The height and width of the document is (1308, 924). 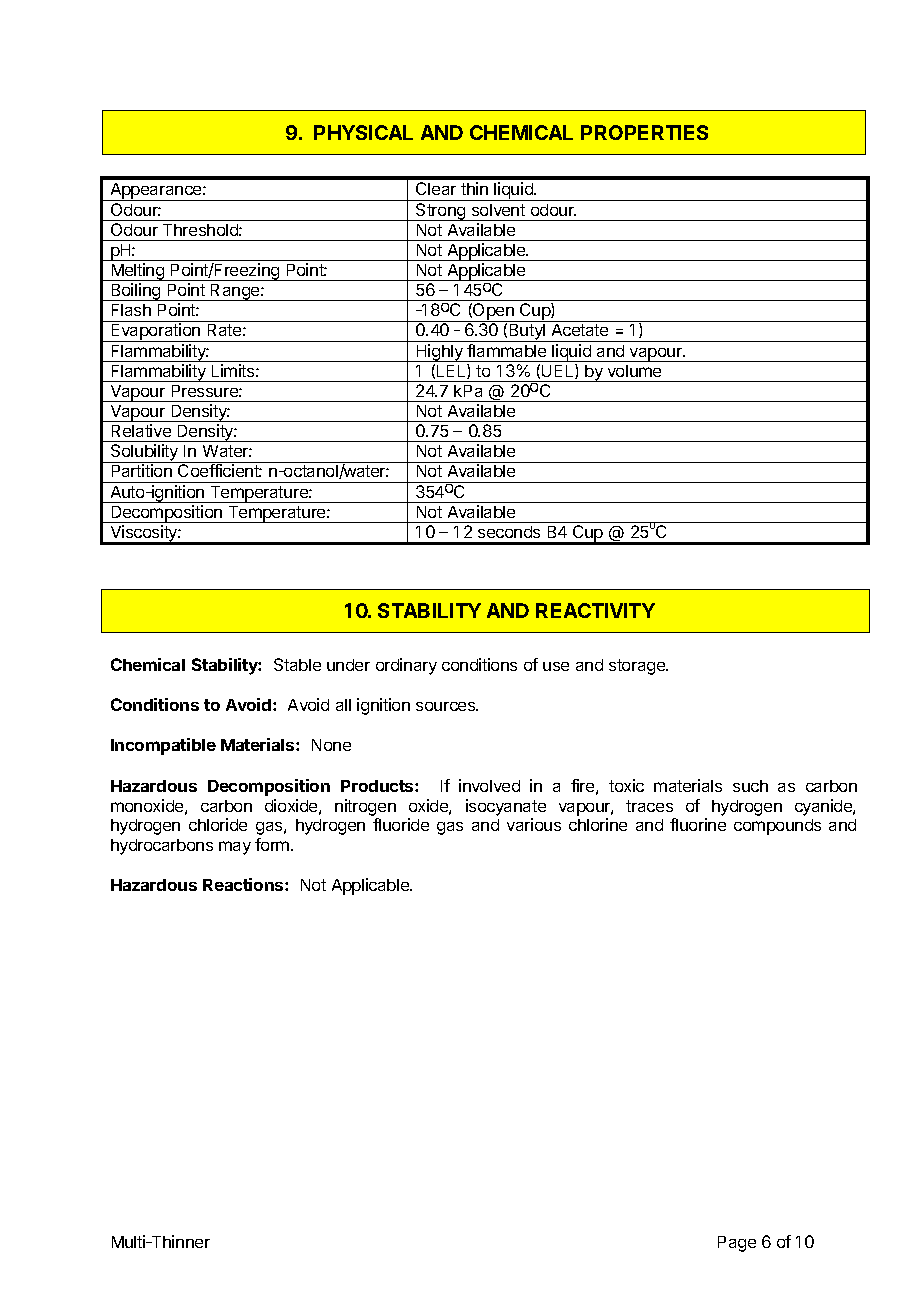 What do you see at coordinates (595, 610) in the document?
I see `REACTIVITY` at bounding box center [595, 610].
